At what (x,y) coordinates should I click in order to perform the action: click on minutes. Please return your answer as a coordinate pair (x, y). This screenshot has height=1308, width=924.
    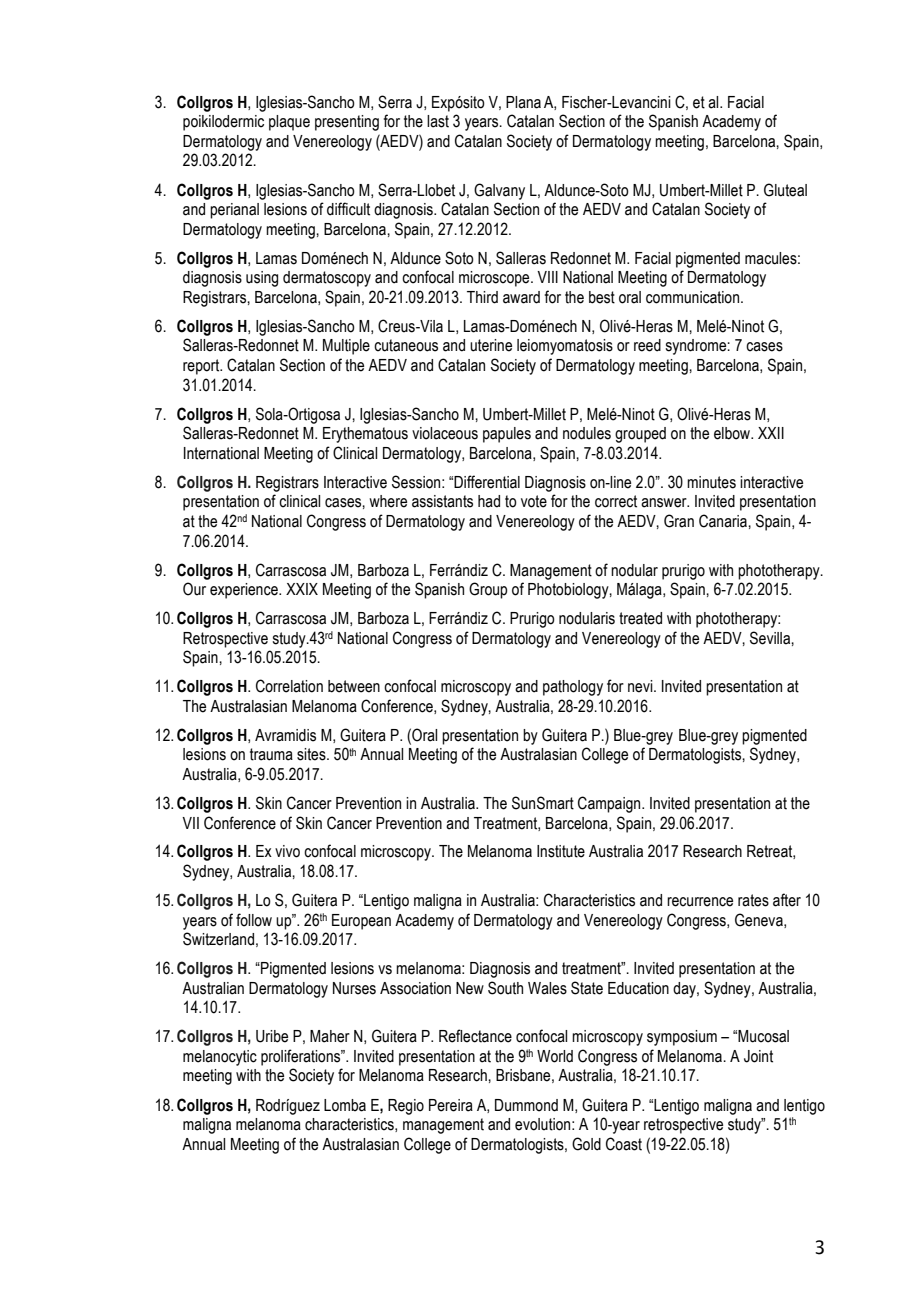
    Looking at the image, I should click on (711, 482).
